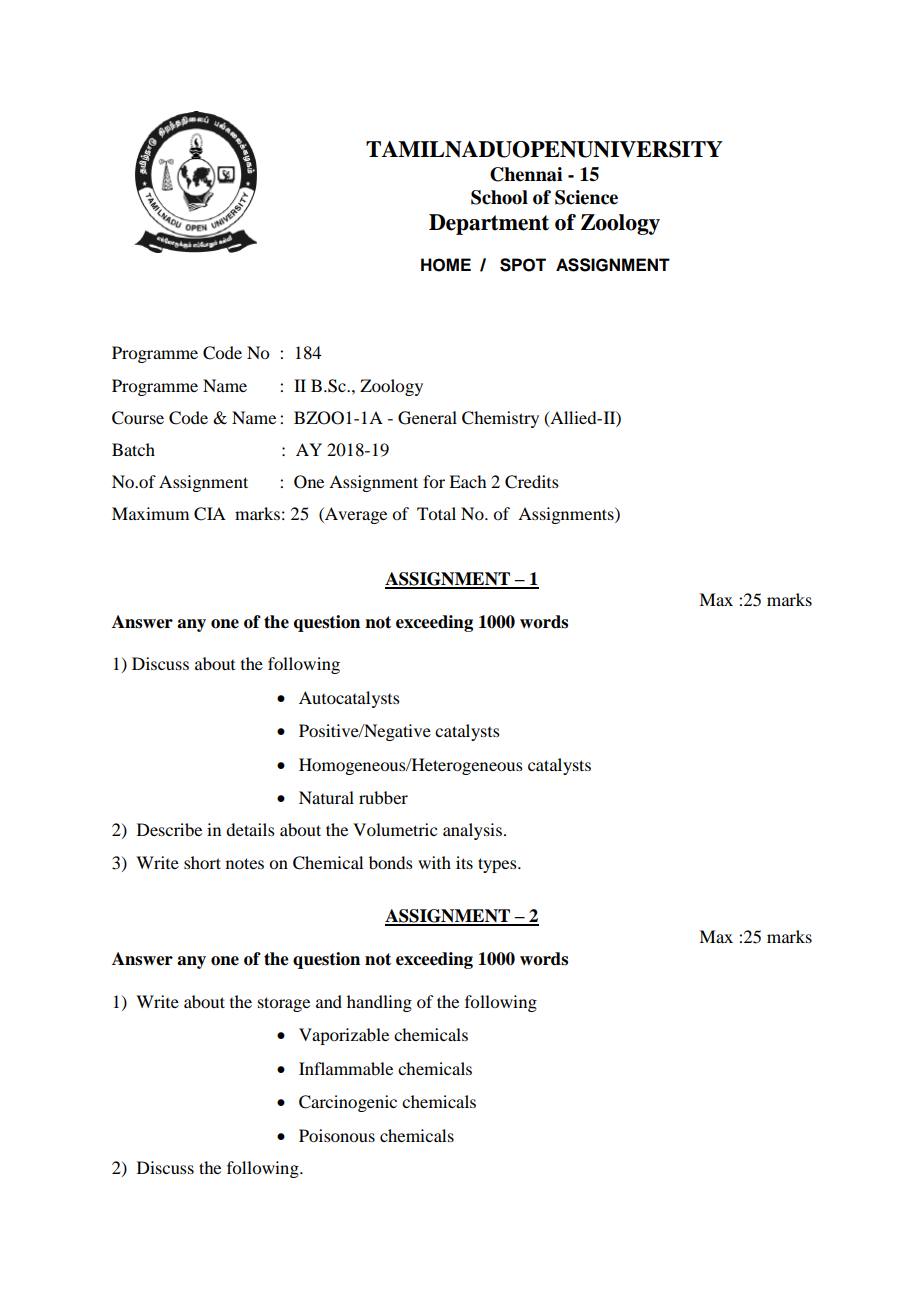 The width and height of the document is (924, 1308). I want to click on Average, so click(355, 515).
